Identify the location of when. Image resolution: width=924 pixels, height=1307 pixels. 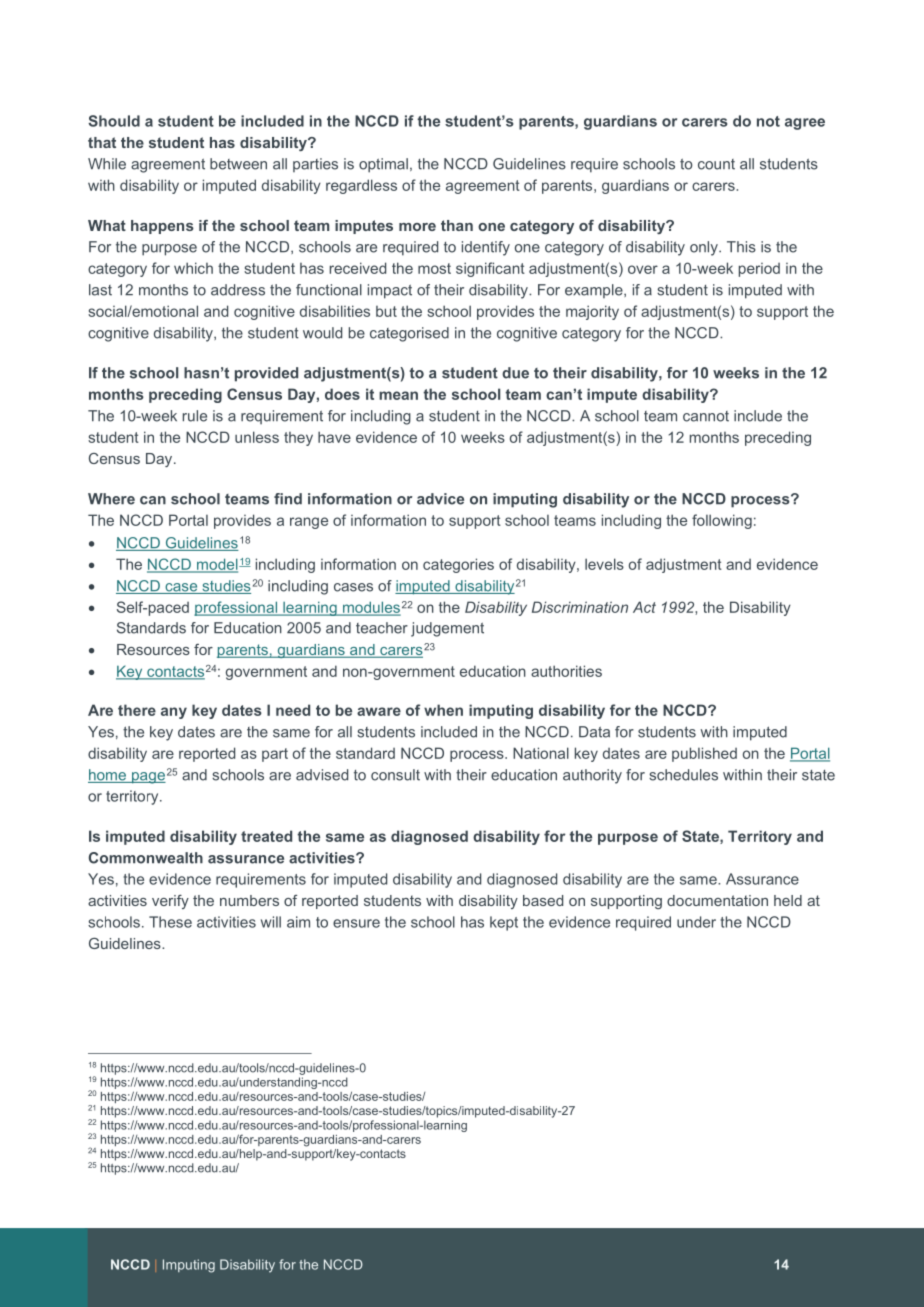
(443, 710).
